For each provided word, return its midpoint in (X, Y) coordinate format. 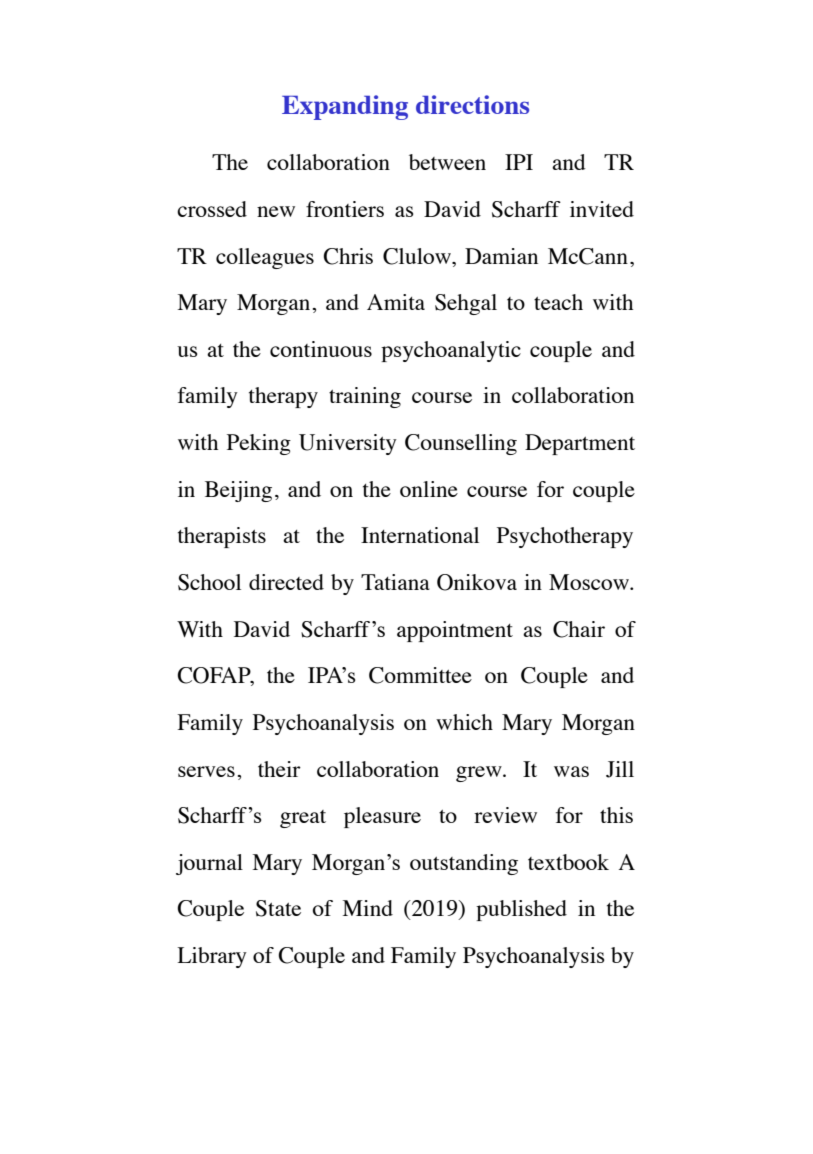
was (571, 771)
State (278, 908)
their (279, 769)
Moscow (590, 582)
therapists (222, 537)
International (420, 535)
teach (558, 302)
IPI (519, 162)
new (276, 211)
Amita (396, 302)
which (464, 722)
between (447, 162)
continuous (321, 349)
